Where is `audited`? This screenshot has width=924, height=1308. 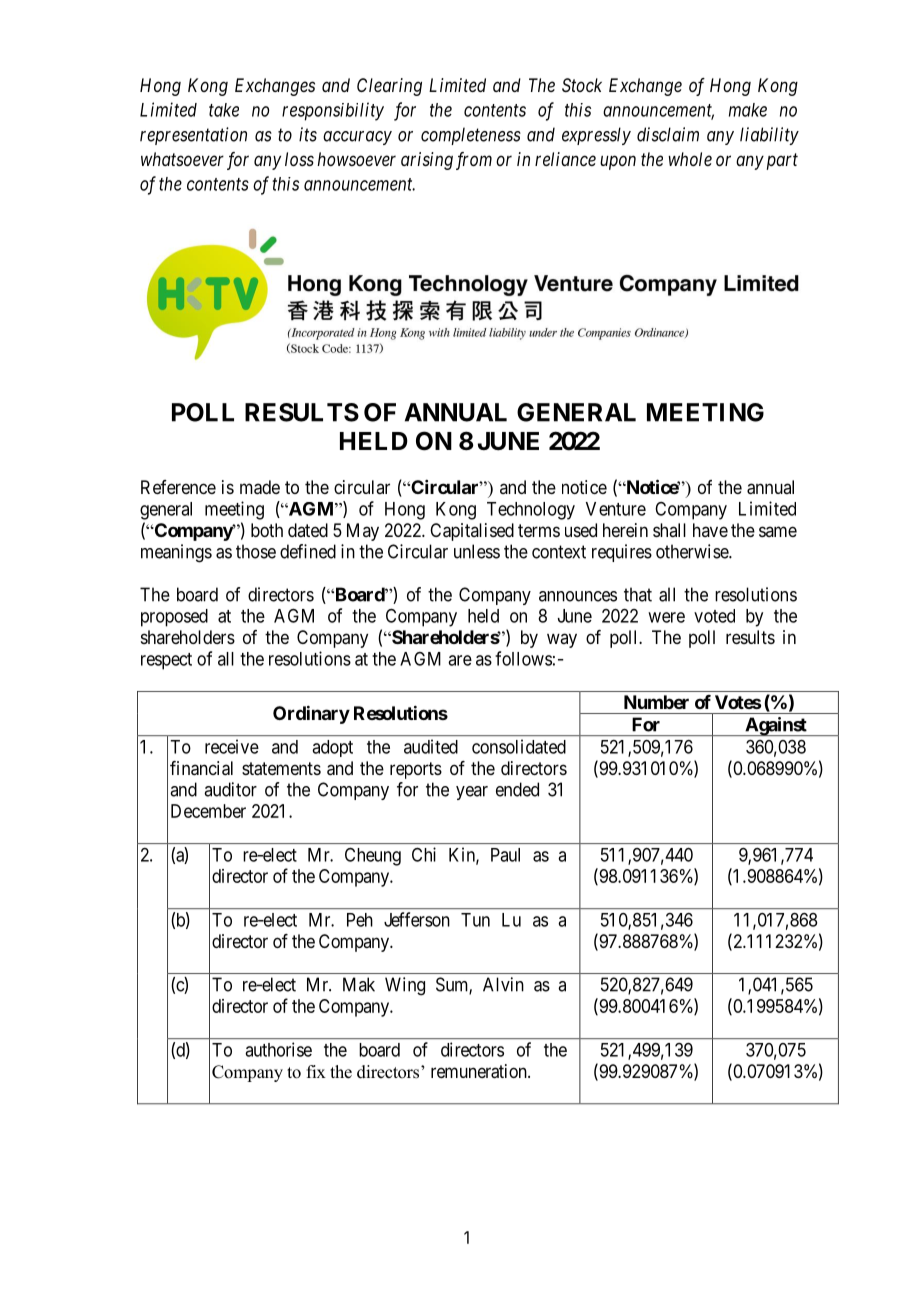
audited is located at coordinates (431, 746).
